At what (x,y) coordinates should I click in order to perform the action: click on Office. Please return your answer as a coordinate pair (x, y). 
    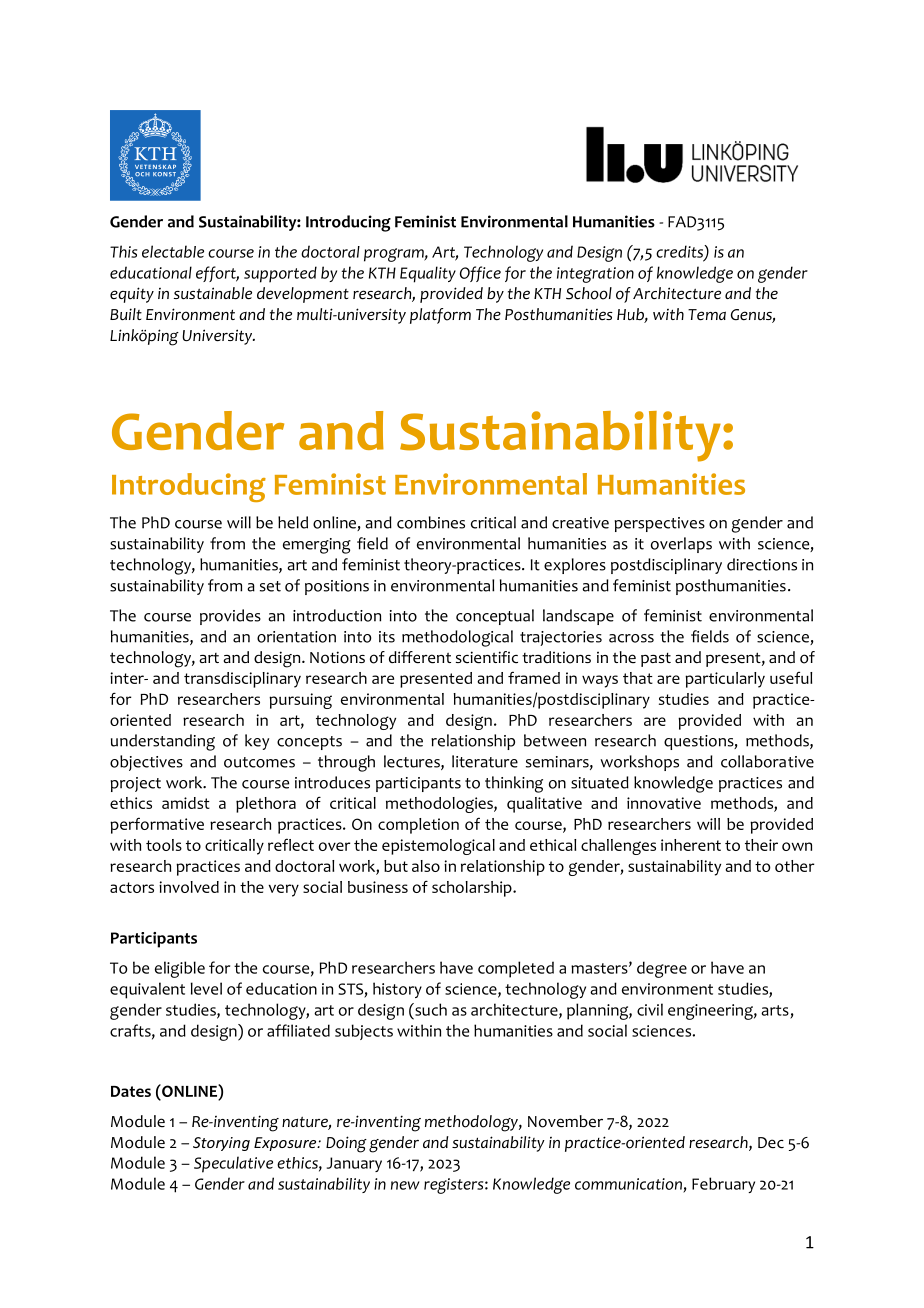
    Looking at the image, I should click on (480, 274).
